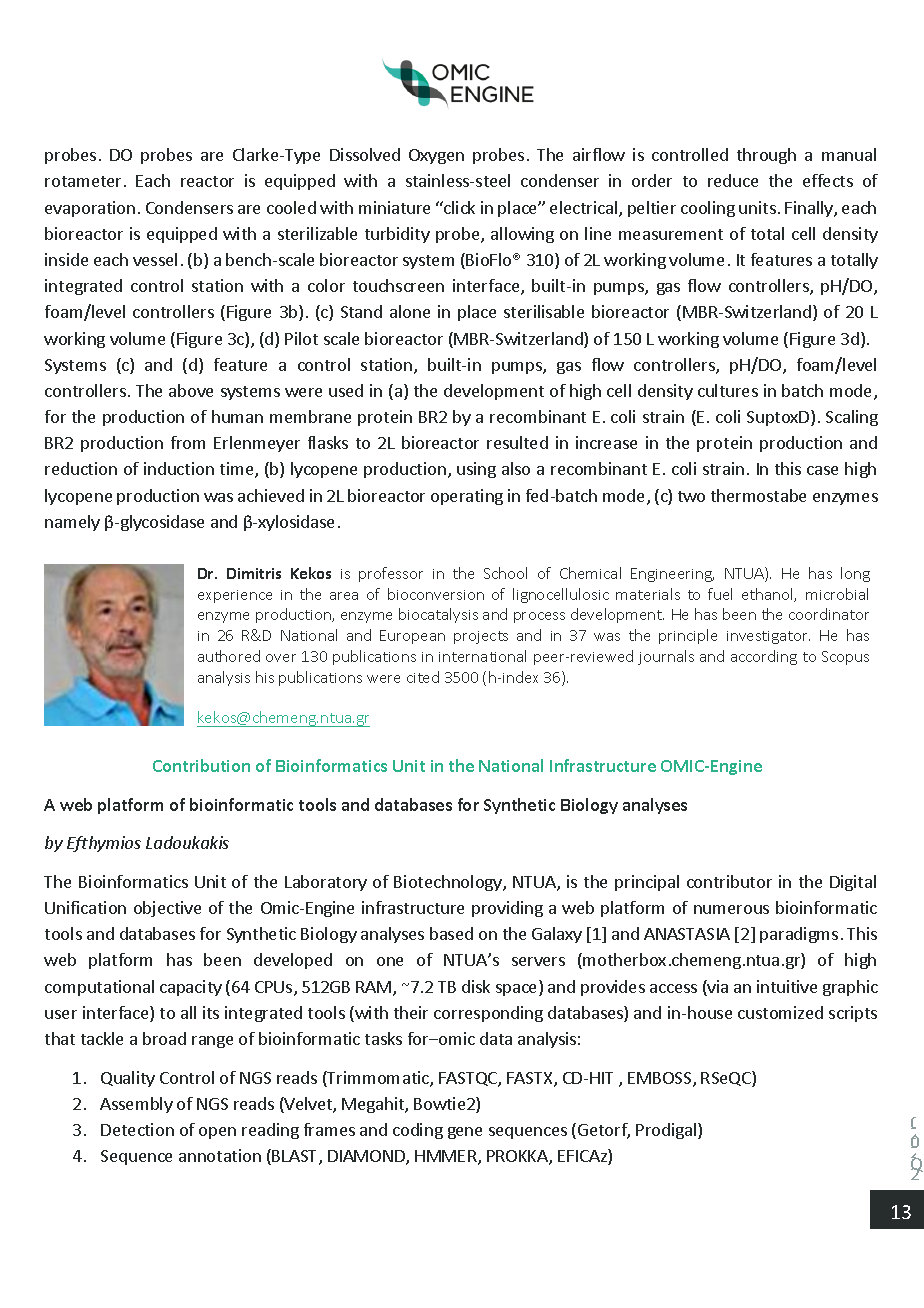 The image size is (924, 1308). Describe the element at coordinates (201, 765) in the screenshot. I see `Contribution` at that location.
